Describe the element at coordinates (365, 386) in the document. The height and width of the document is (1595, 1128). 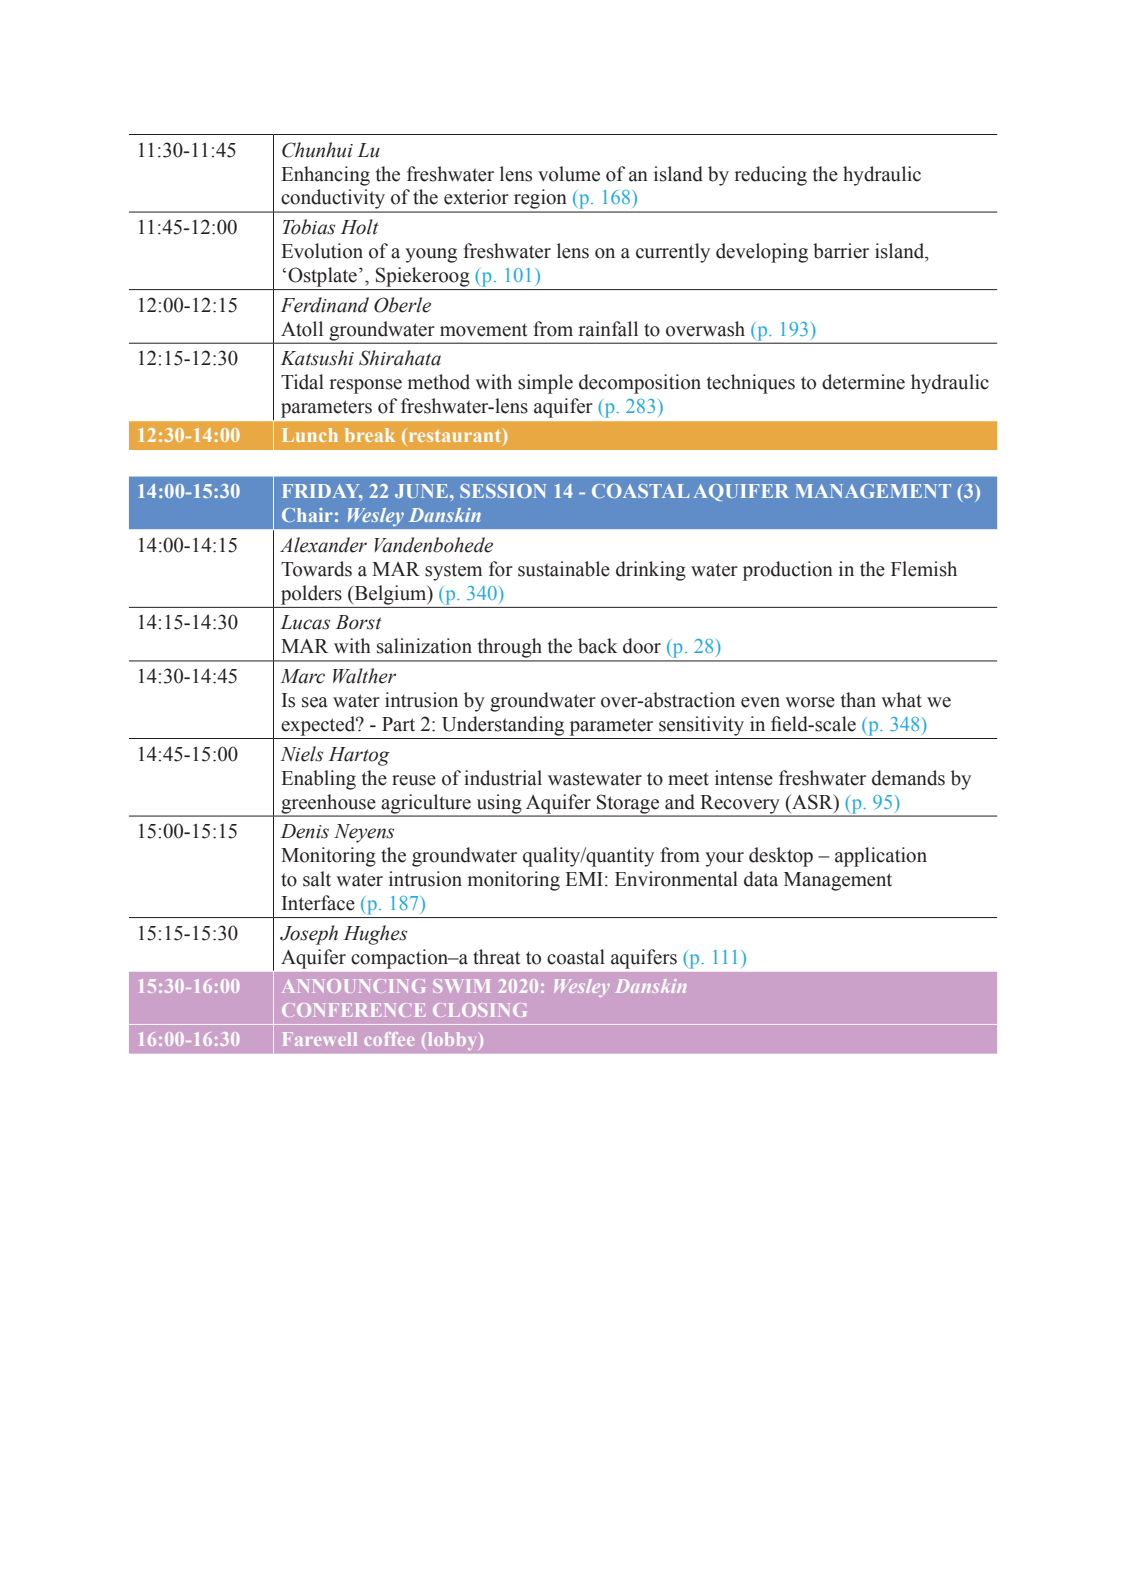
I see `response` at that location.
